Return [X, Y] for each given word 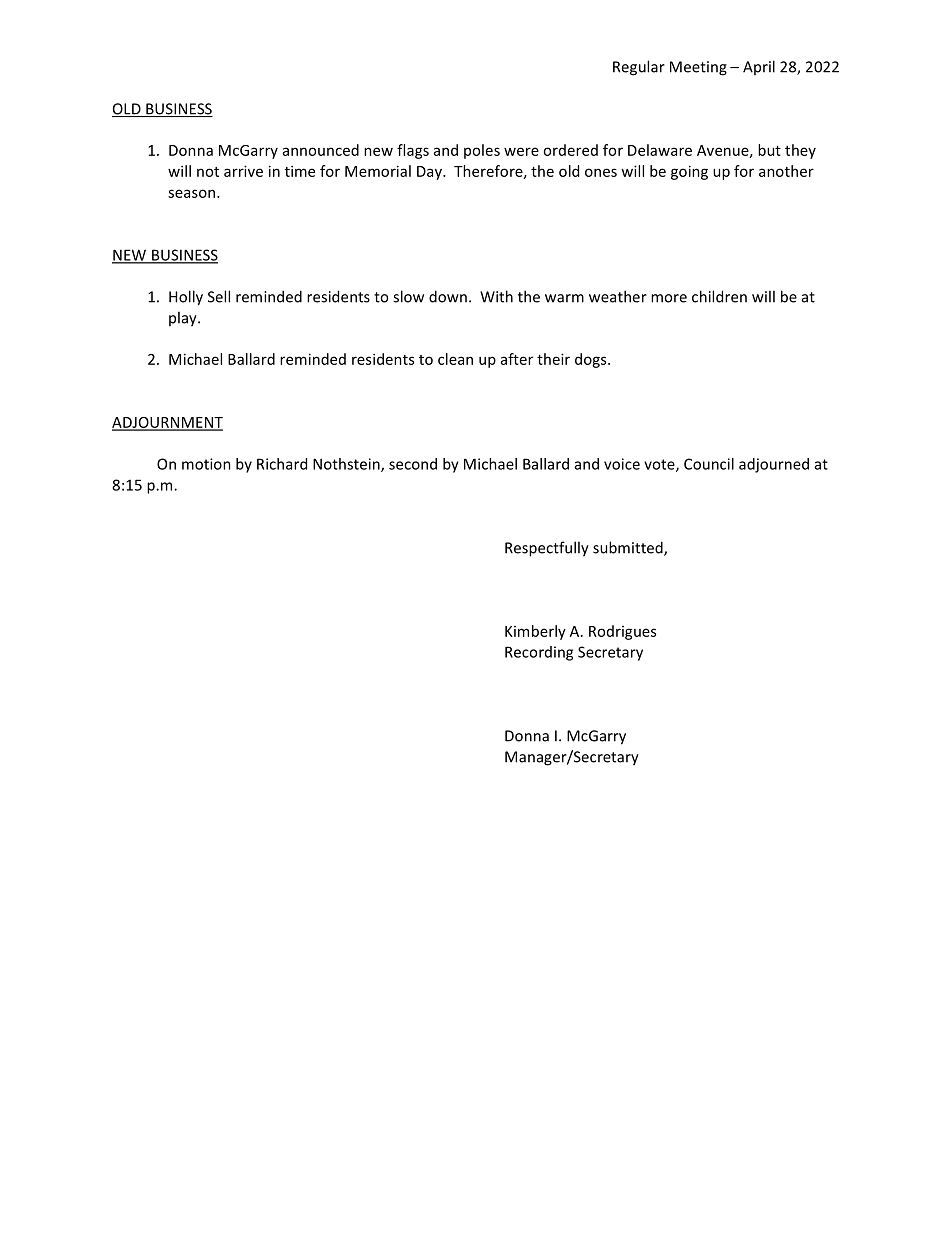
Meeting [698, 68]
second [413, 464]
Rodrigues [622, 632]
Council [709, 464]
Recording [539, 653]
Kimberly [535, 632]
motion [206, 464]
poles [482, 151]
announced [321, 150]
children [719, 296]
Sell [219, 296]
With [496, 296]
